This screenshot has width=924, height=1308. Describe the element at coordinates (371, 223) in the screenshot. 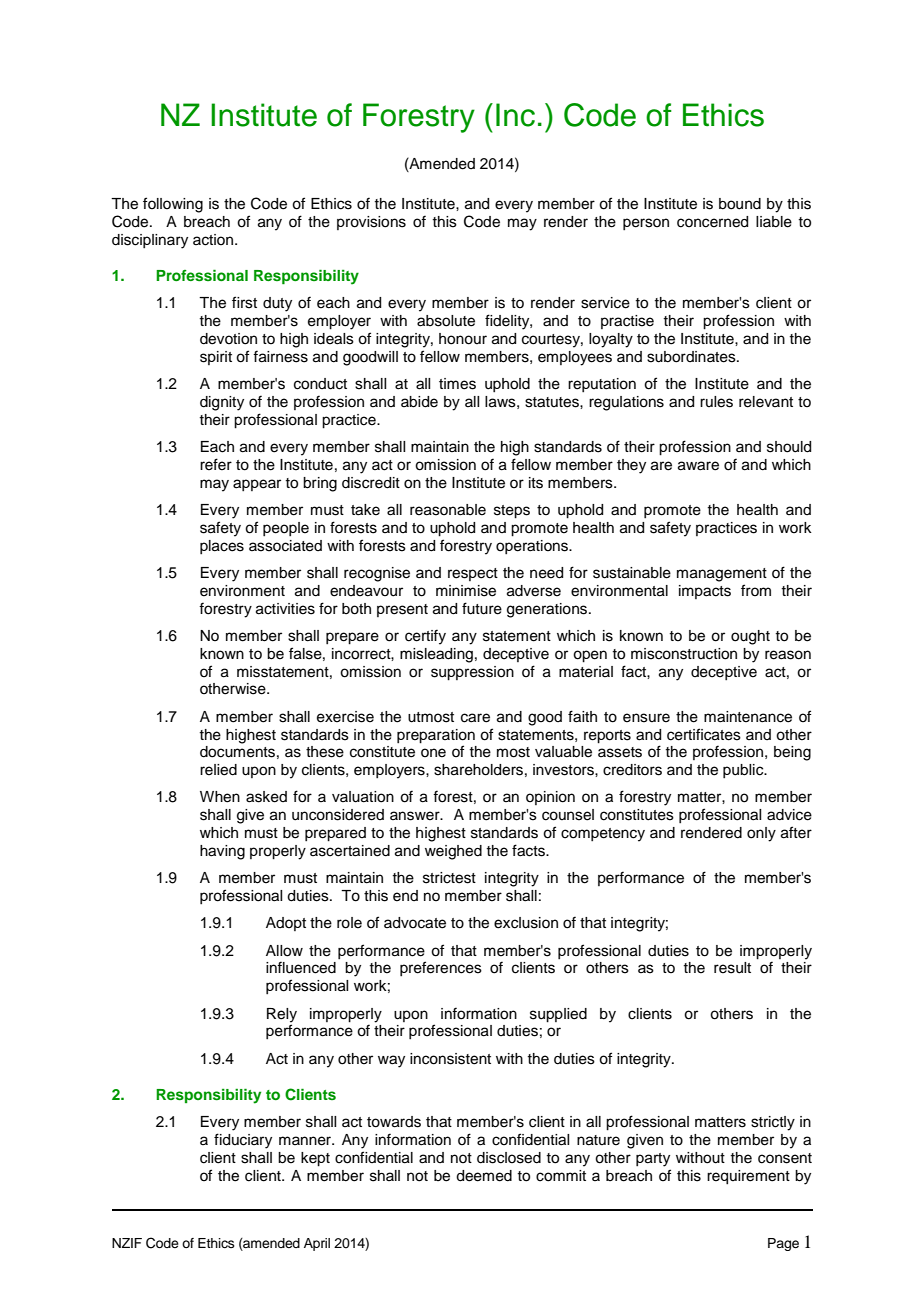

I see `provisions` at that location.
